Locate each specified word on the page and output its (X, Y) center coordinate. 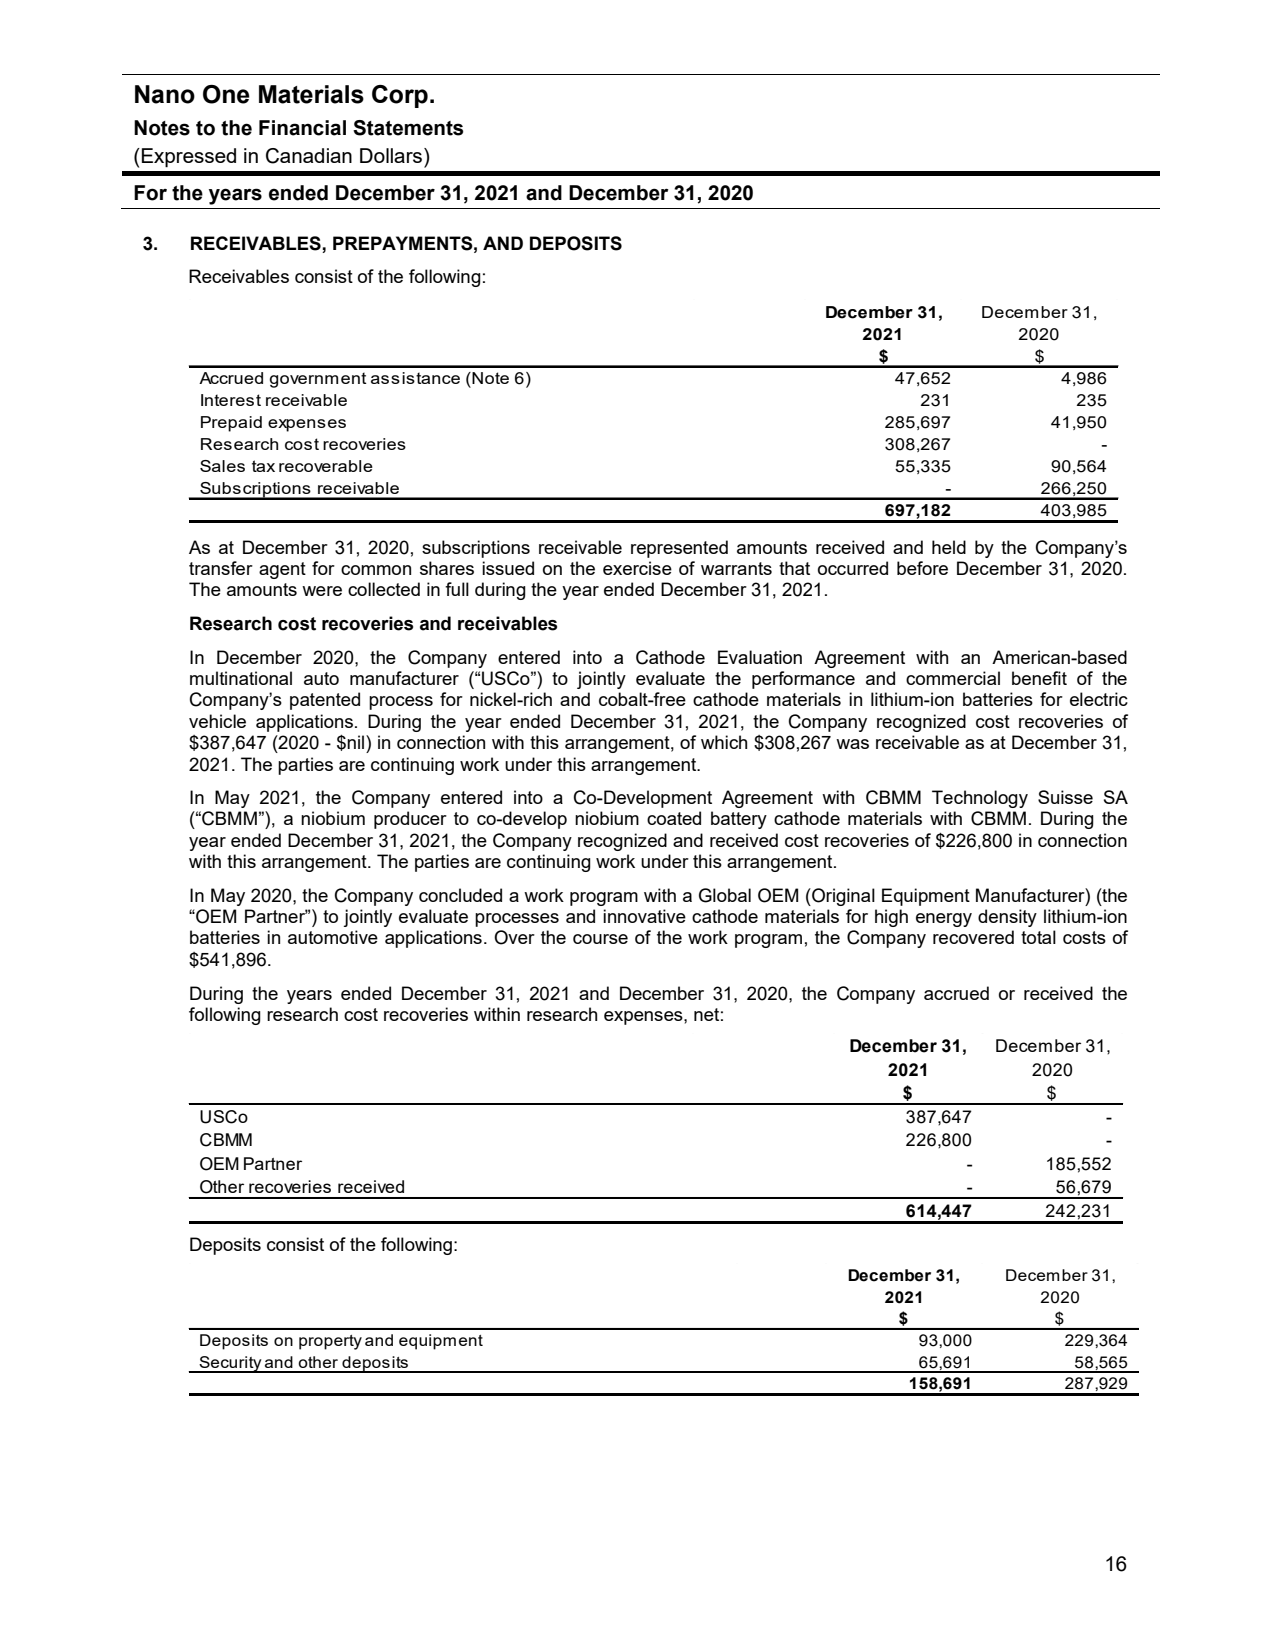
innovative (644, 916)
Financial (302, 128)
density (1007, 918)
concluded (460, 895)
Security (231, 1364)
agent (282, 570)
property (330, 1342)
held (949, 547)
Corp (400, 96)
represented (679, 549)
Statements (408, 128)
